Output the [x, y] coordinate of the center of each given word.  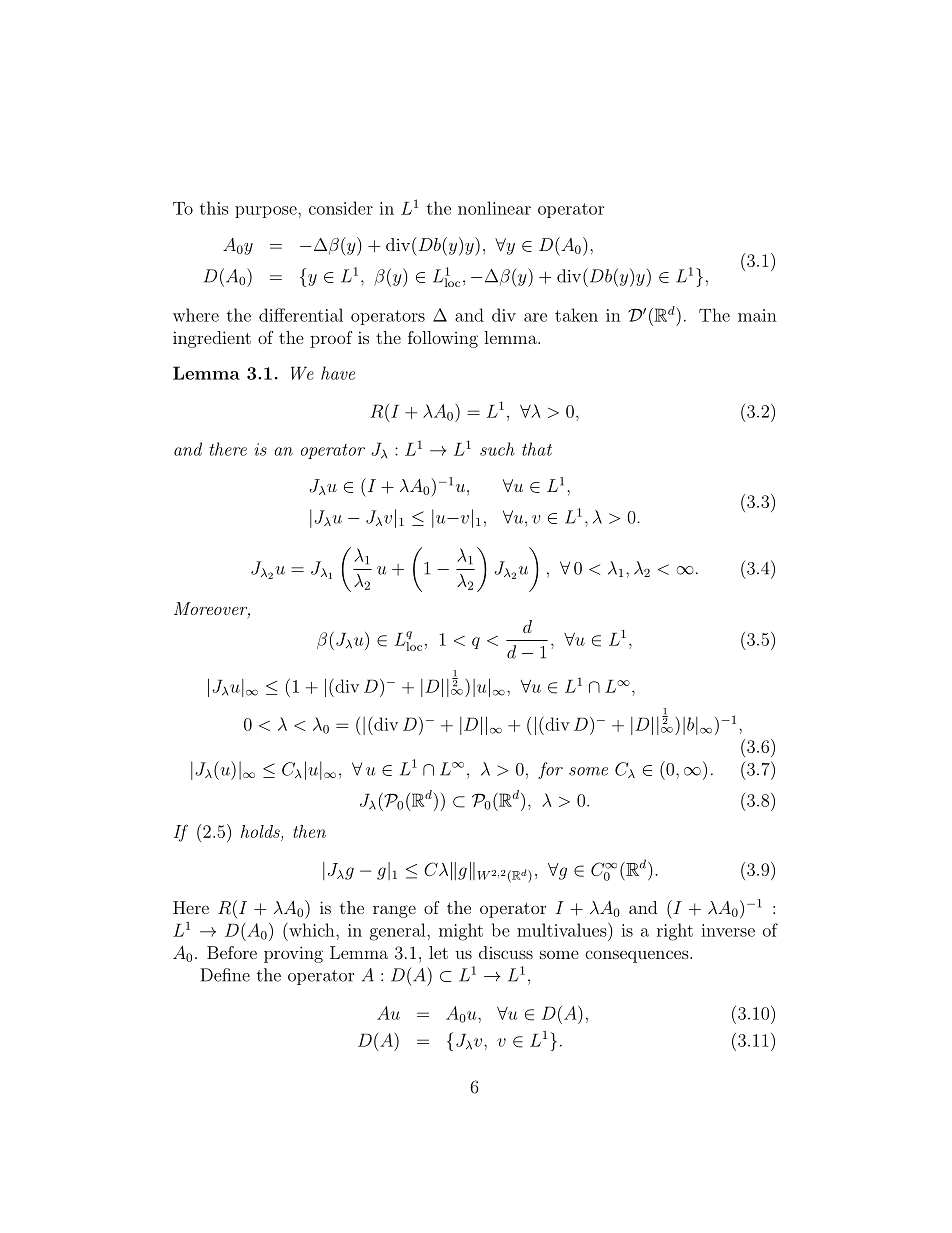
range [394, 911]
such [497, 449]
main [757, 315]
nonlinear [494, 208]
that [537, 449]
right [675, 932]
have [338, 373]
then [309, 831]
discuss [506, 952]
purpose [267, 212]
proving [293, 954]
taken [576, 315]
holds [260, 831]
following [443, 339]
